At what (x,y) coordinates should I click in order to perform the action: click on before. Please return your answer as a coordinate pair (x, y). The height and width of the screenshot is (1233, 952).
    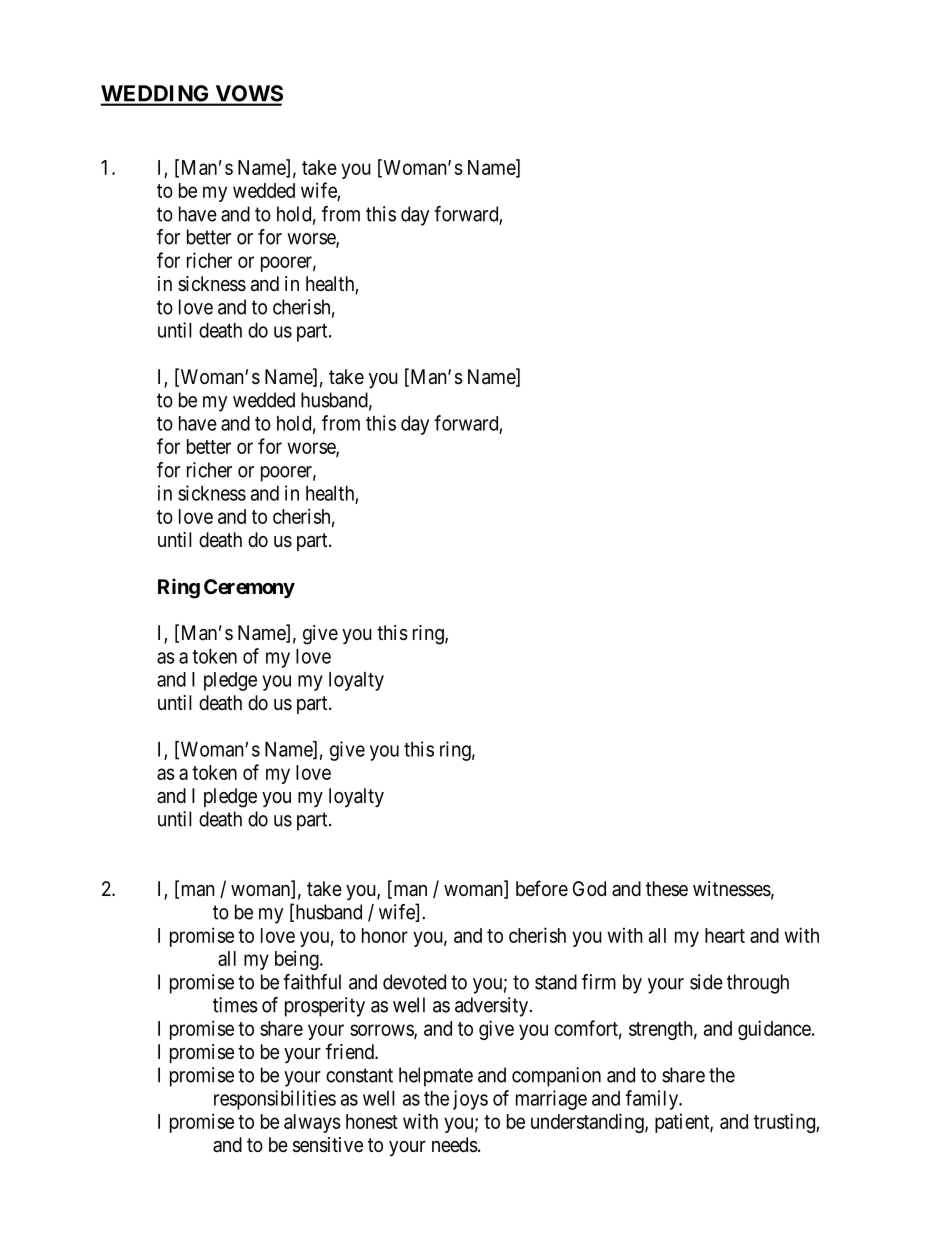
    Looking at the image, I should click on (542, 888).
